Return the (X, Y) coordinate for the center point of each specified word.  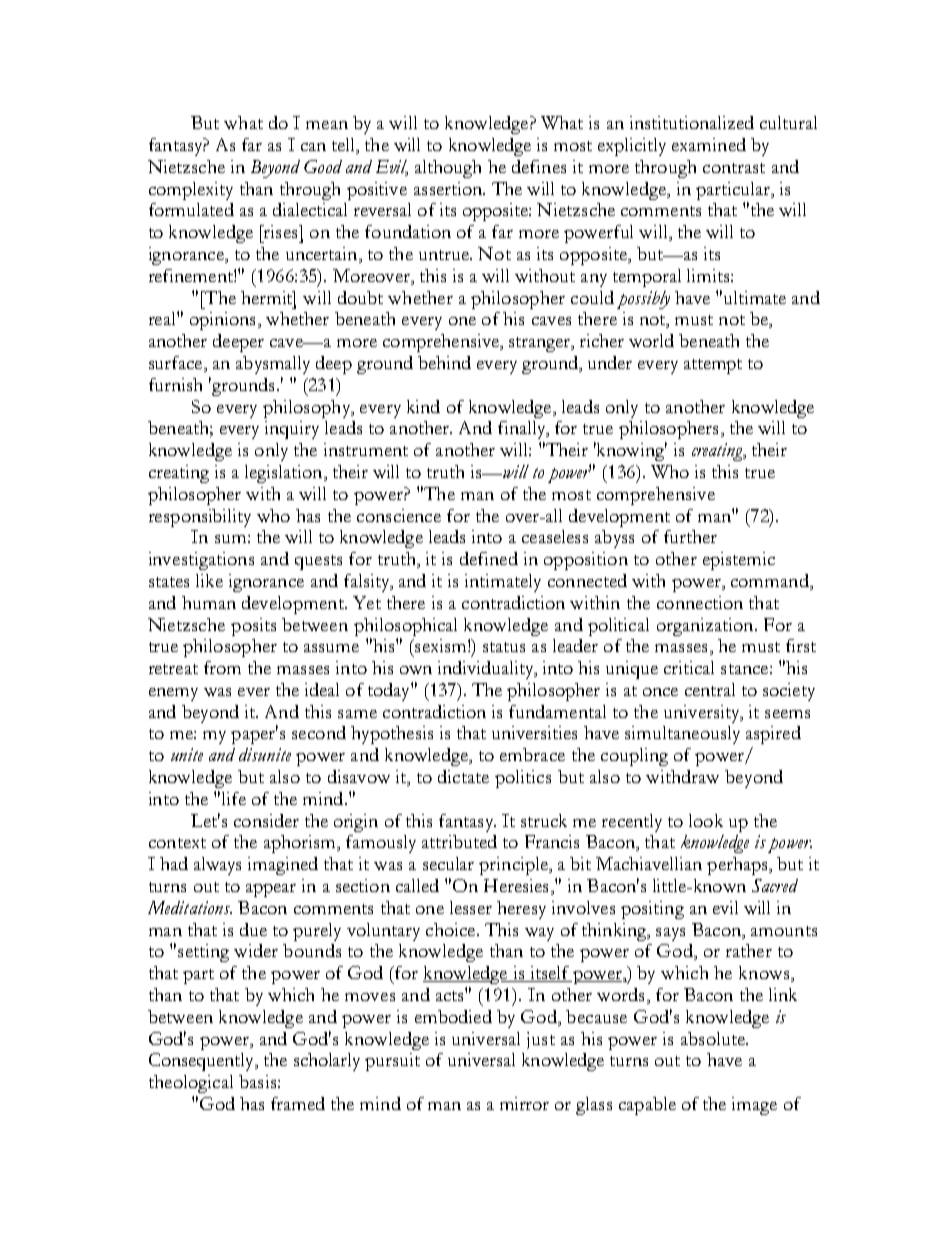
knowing (631, 451)
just (541, 1040)
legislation (285, 474)
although (448, 169)
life (234, 798)
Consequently (203, 1062)
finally (523, 430)
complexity (191, 191)
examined (709, 144)
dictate (463, 776)
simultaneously (682, 735)
